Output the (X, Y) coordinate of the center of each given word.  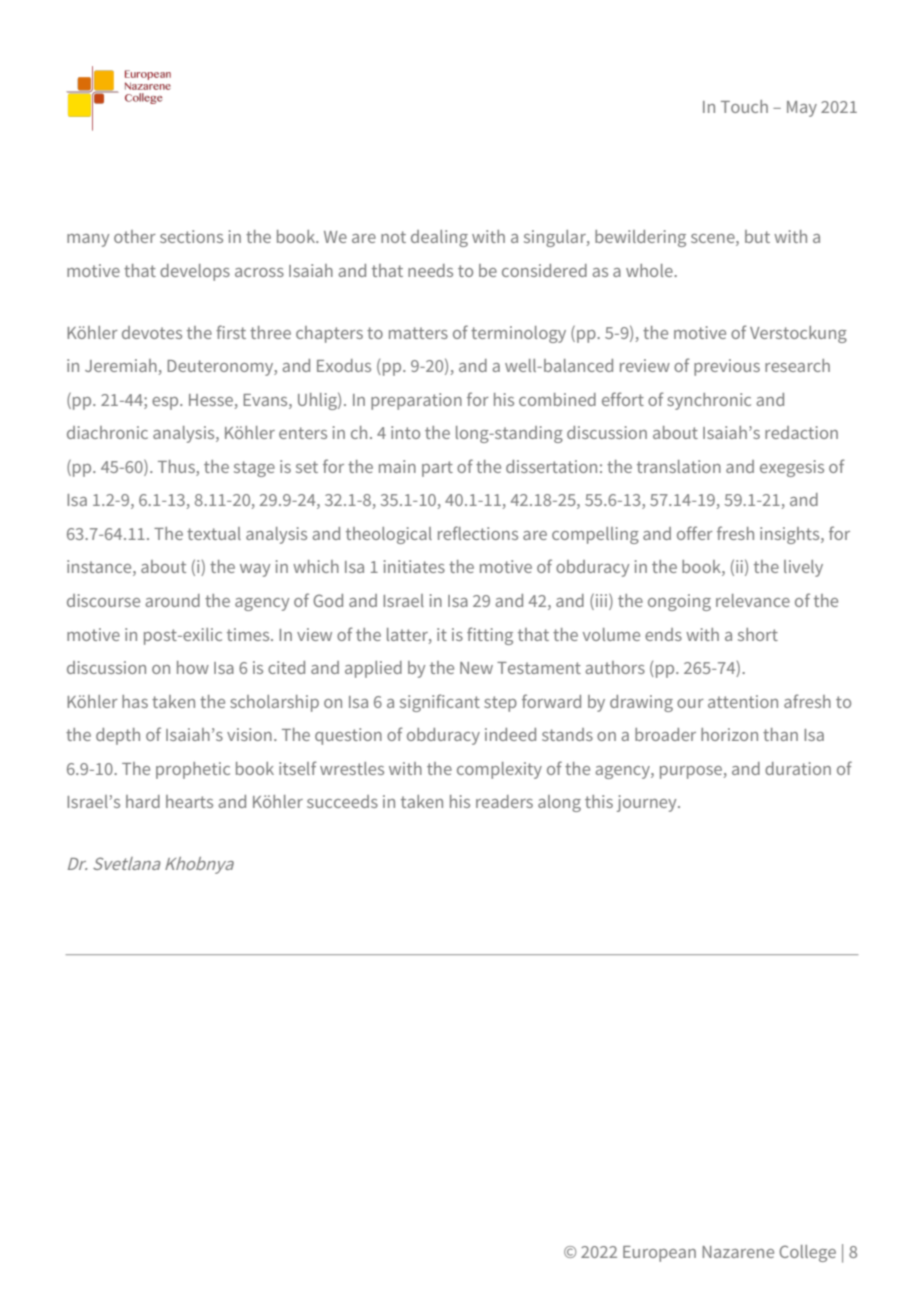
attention (743, 701)
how (193, 667)
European (659, 1254)
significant (440, 703)
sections (191, 236)
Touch (744, 106)
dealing (439, 238)
